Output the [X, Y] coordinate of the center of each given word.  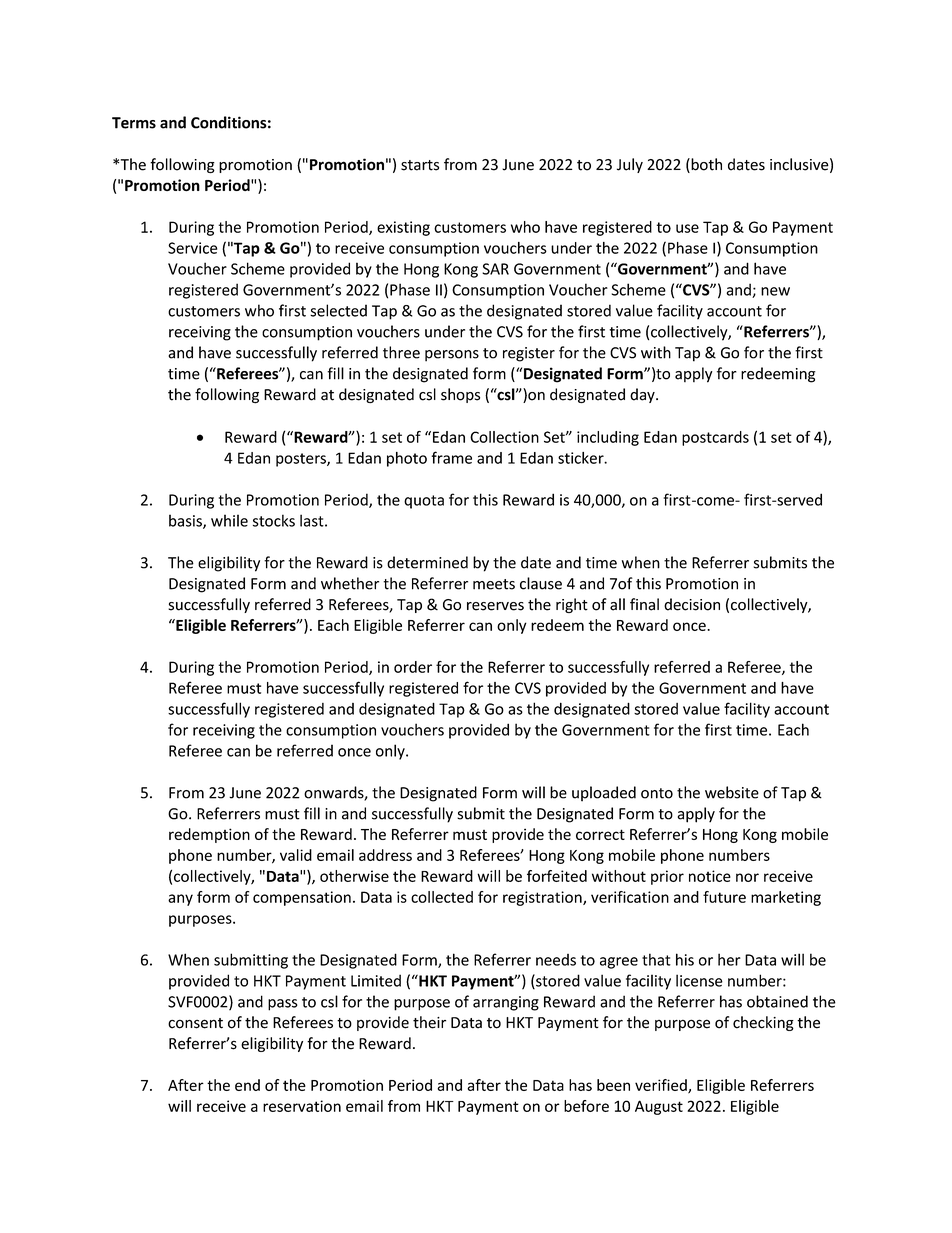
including [608, 438]
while [229, 520]
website [732, 792]
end [247, 1085]
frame [451, 457]
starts [420, 165]
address [385, 855]
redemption [209, 835]
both [705, 165]
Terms [134, 123]
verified [662, 1086]
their [429, 1022]
